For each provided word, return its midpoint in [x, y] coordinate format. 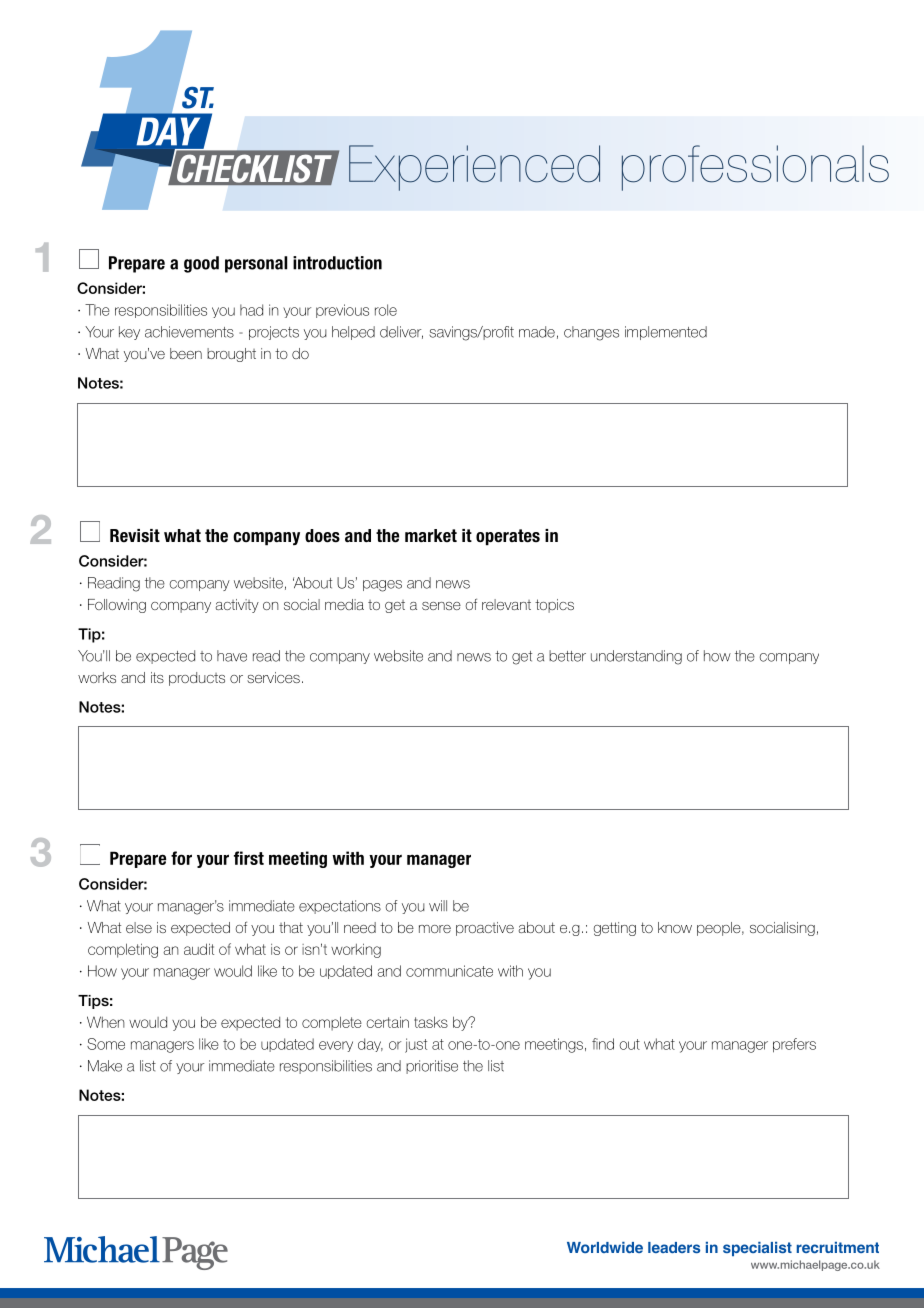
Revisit [135, 536]
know [675, 927]
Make [105, 1066]
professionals [755, 168]
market [431, 536]
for [181, 858]
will [438, 905]
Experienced [474, 168]
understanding [636, 657]
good [201, 264]
